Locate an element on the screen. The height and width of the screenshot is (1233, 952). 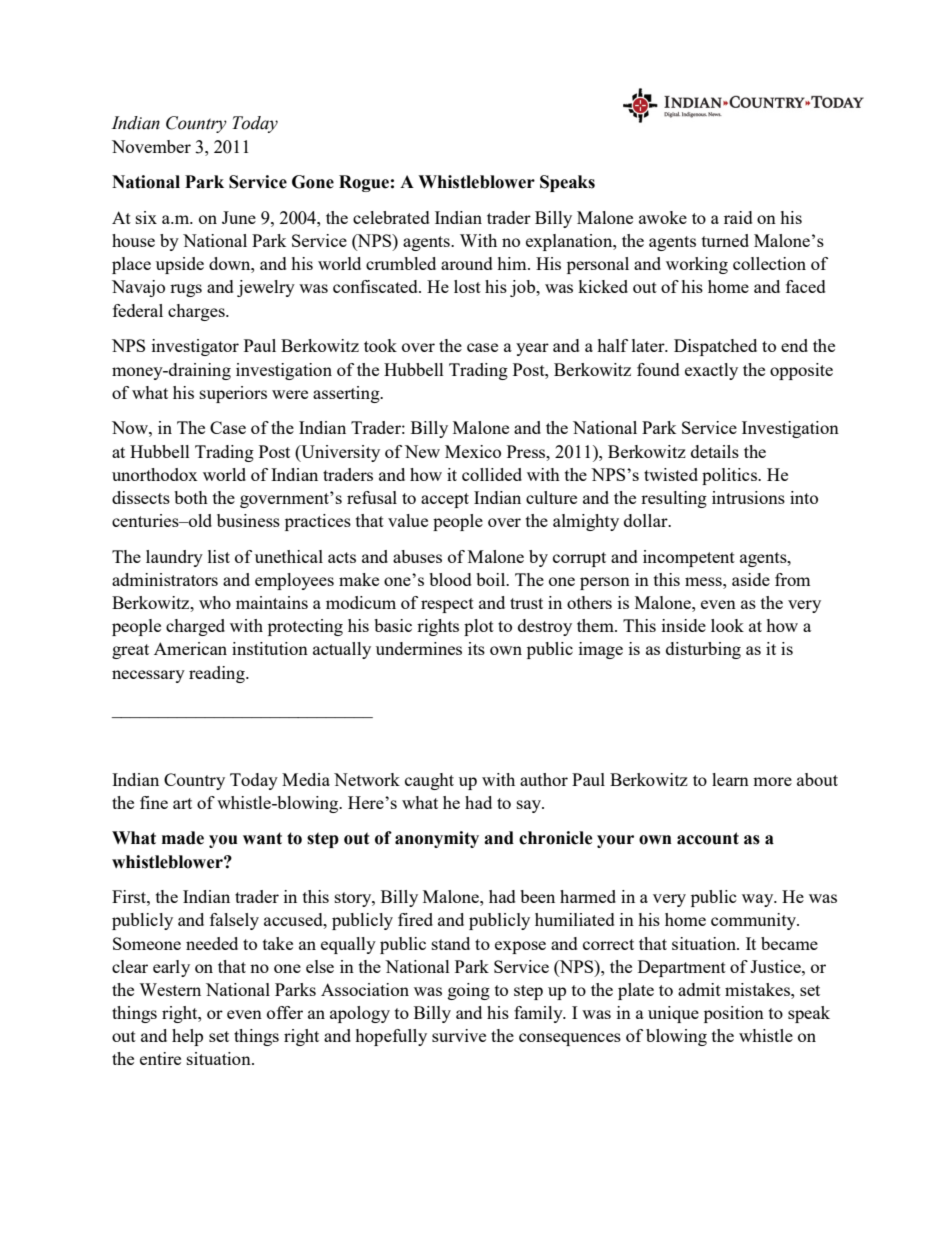
survive is located at coordinates (459, 1035).
